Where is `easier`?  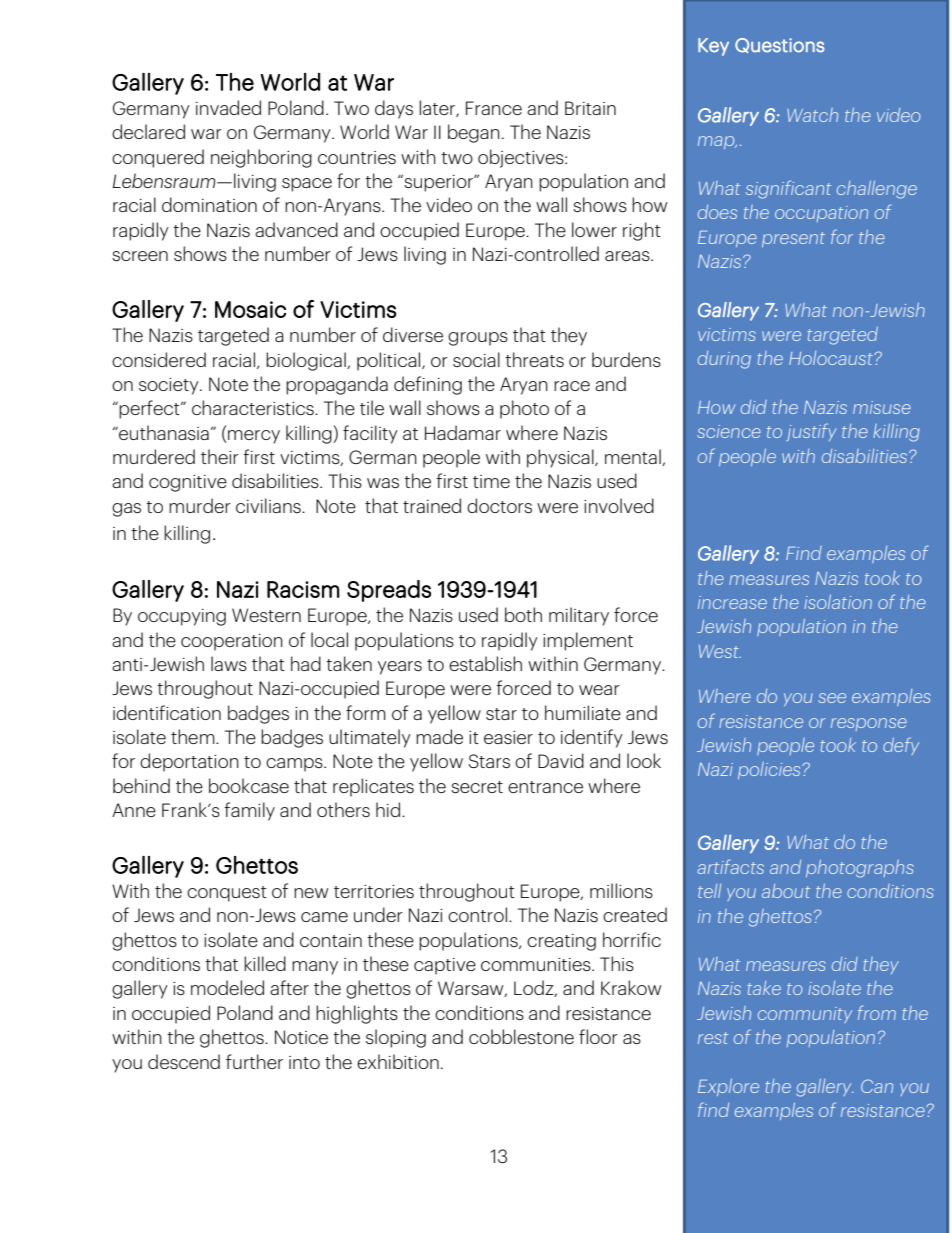
easier is located at coordinates (508, 737).
